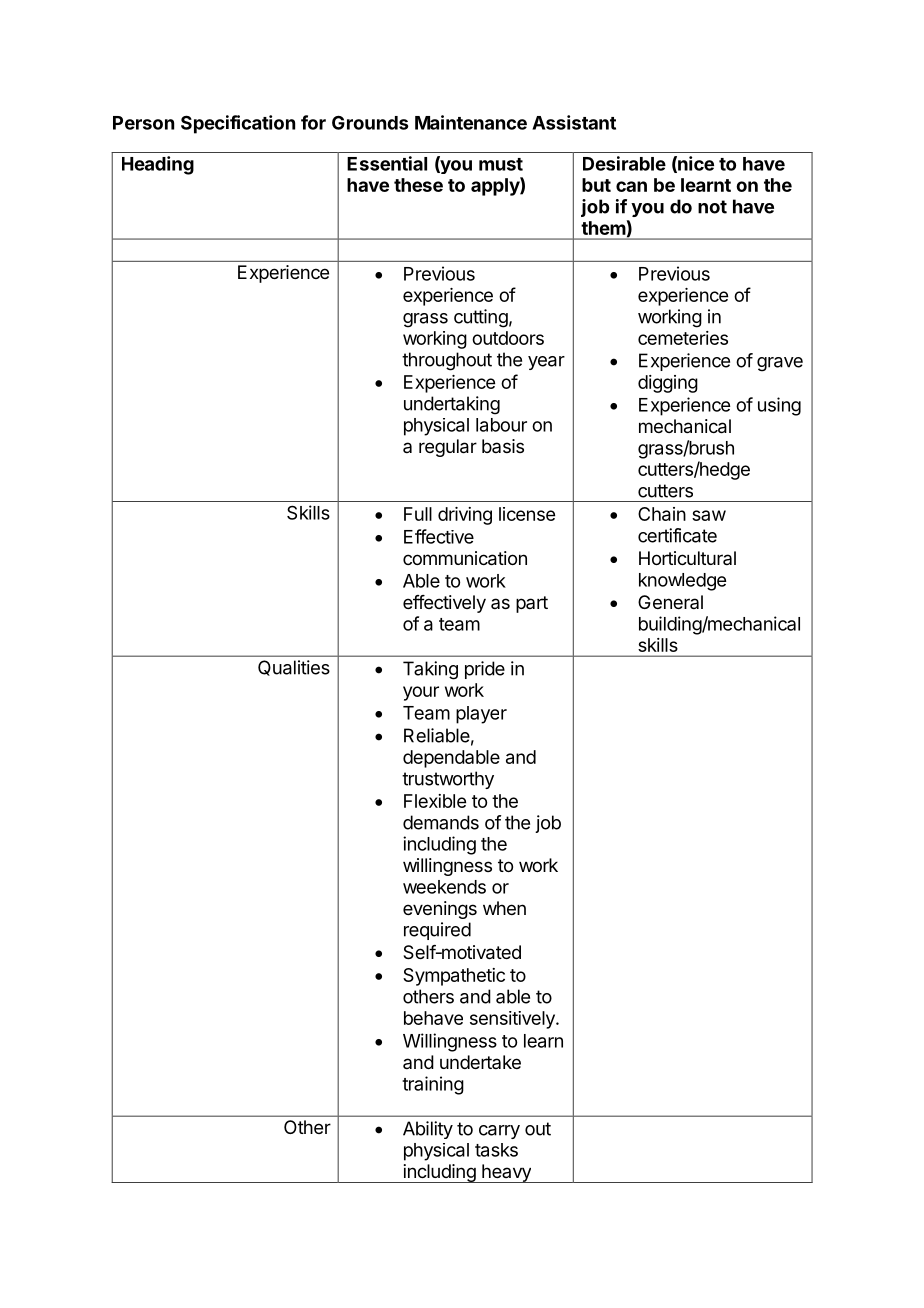 Image resolution: width=924 pixels, height=1308 pixels. Describe the element at coordinates (709, 515) in the page. I see `saw` at that location.
